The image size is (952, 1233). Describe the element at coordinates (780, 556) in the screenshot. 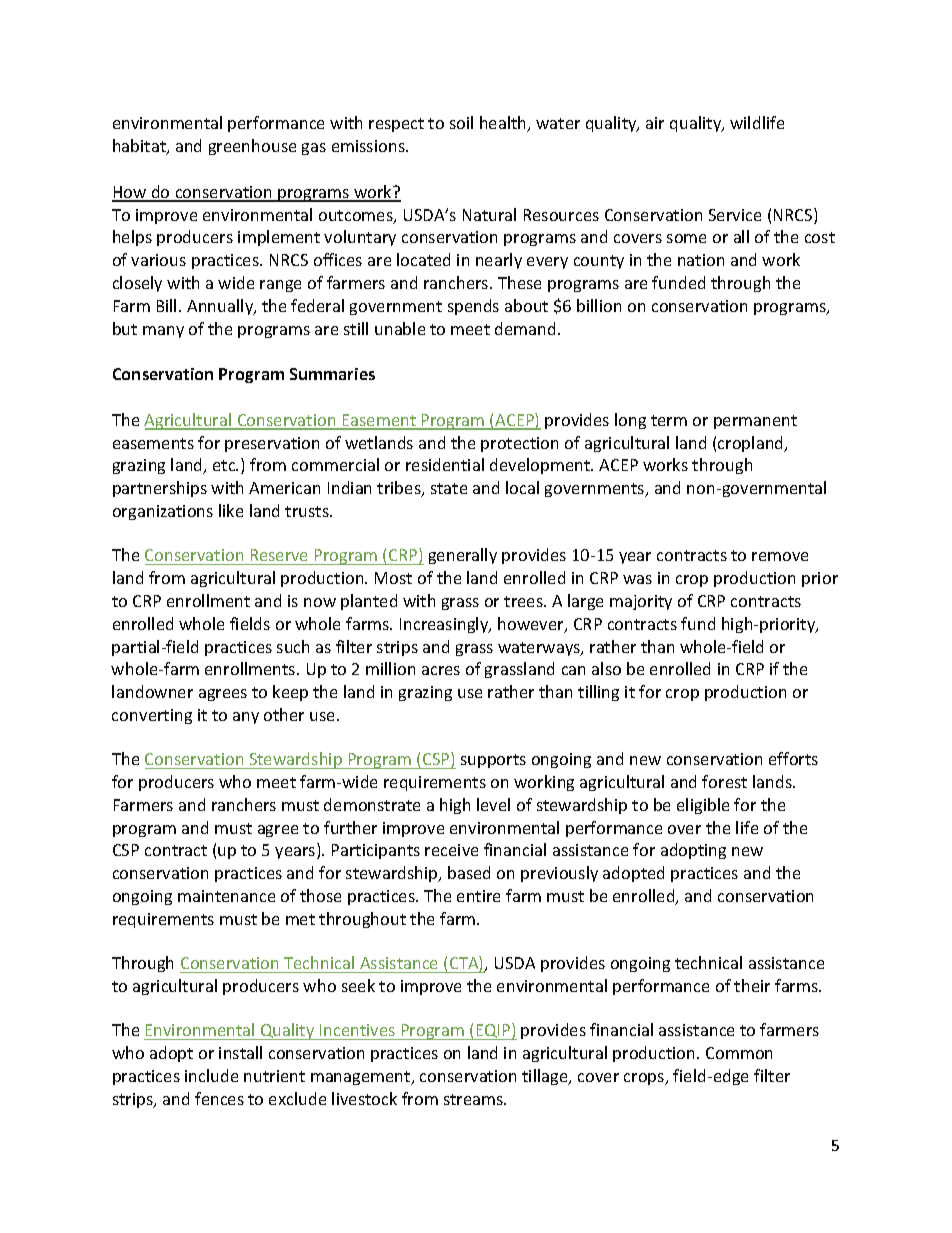

I see `remove` at that location.
